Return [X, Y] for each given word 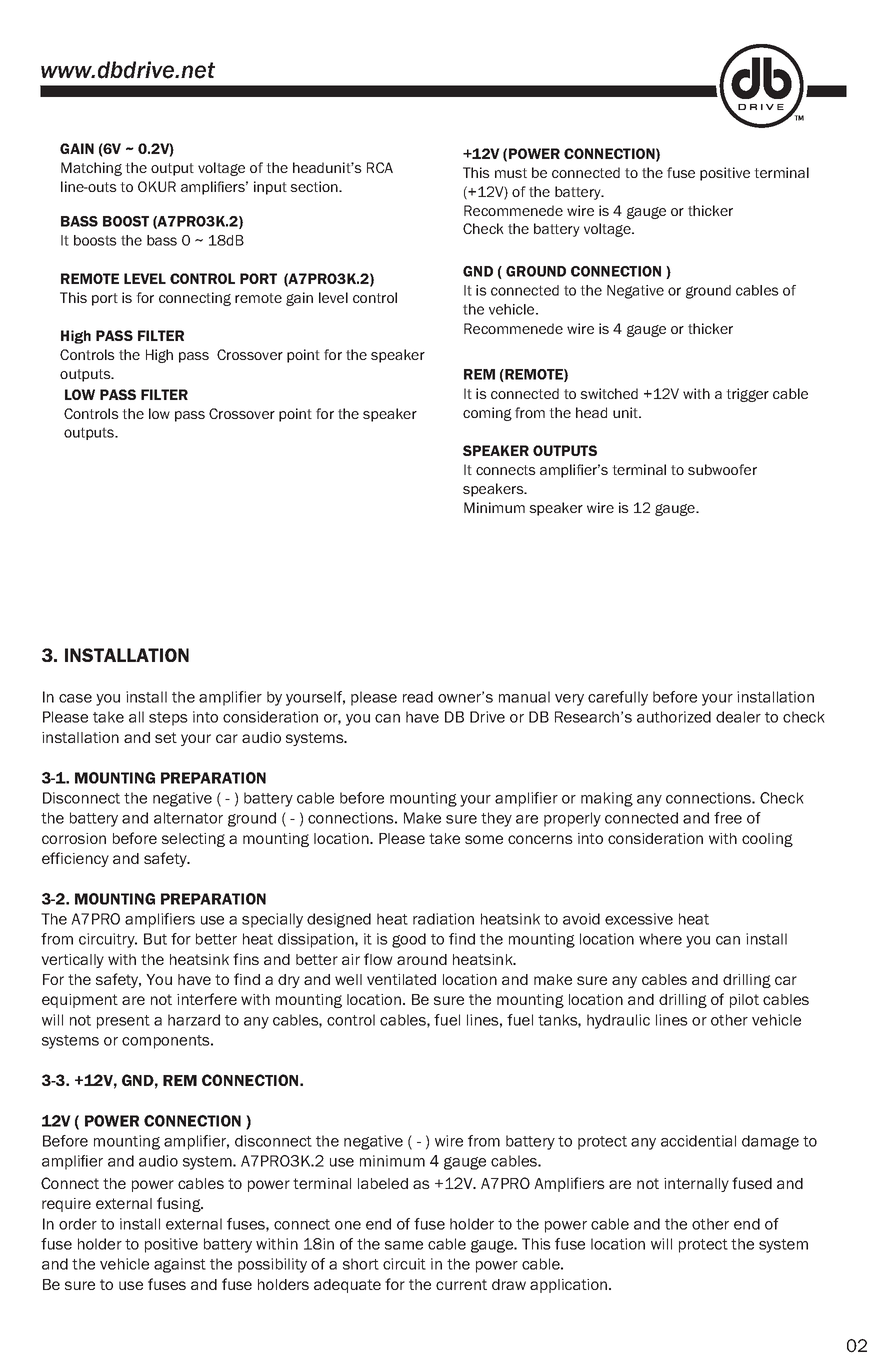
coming [487, 414]
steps [168, 719]
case [75, 698]
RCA [380, 167]
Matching [91, 169]
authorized [674, 717]
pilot [744, 1001]
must [511, 173]
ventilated [401, 979]
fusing [180, 1204]
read [418, 697]
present [123, 1022]
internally [696, 1185]
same [404, 1245]
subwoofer [722, 469]
